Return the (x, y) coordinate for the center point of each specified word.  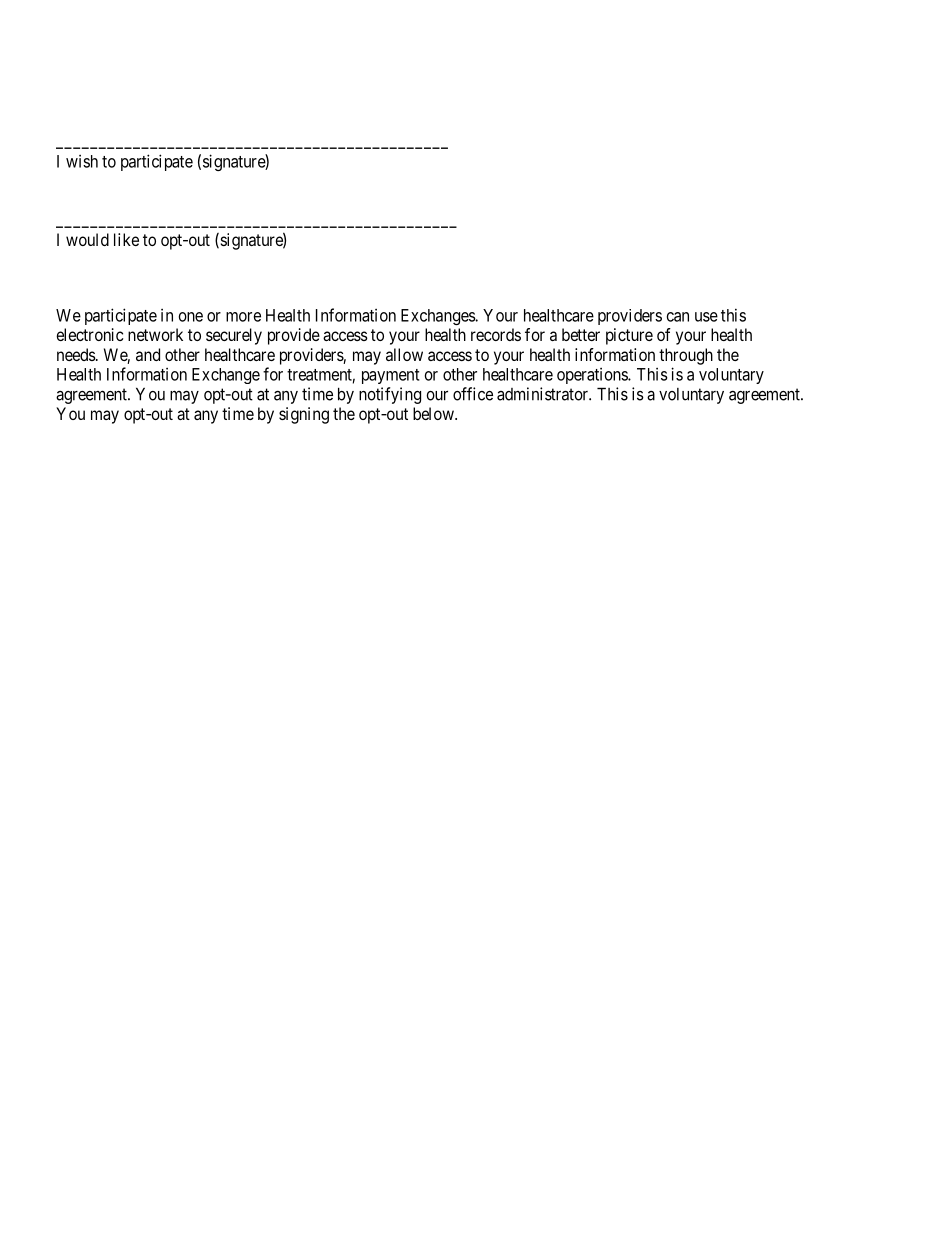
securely (234, 336)
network (155, 334)
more (243, 317)
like (126, 239)
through (686, 356)
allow (404, 354)
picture (629, 336)
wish (82, 161)
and (148, 354)
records (496, 334)
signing (304, 415)
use (706, 317)
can (678, 317)
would (87, 239)
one (191, 317)
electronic (89, 334)
